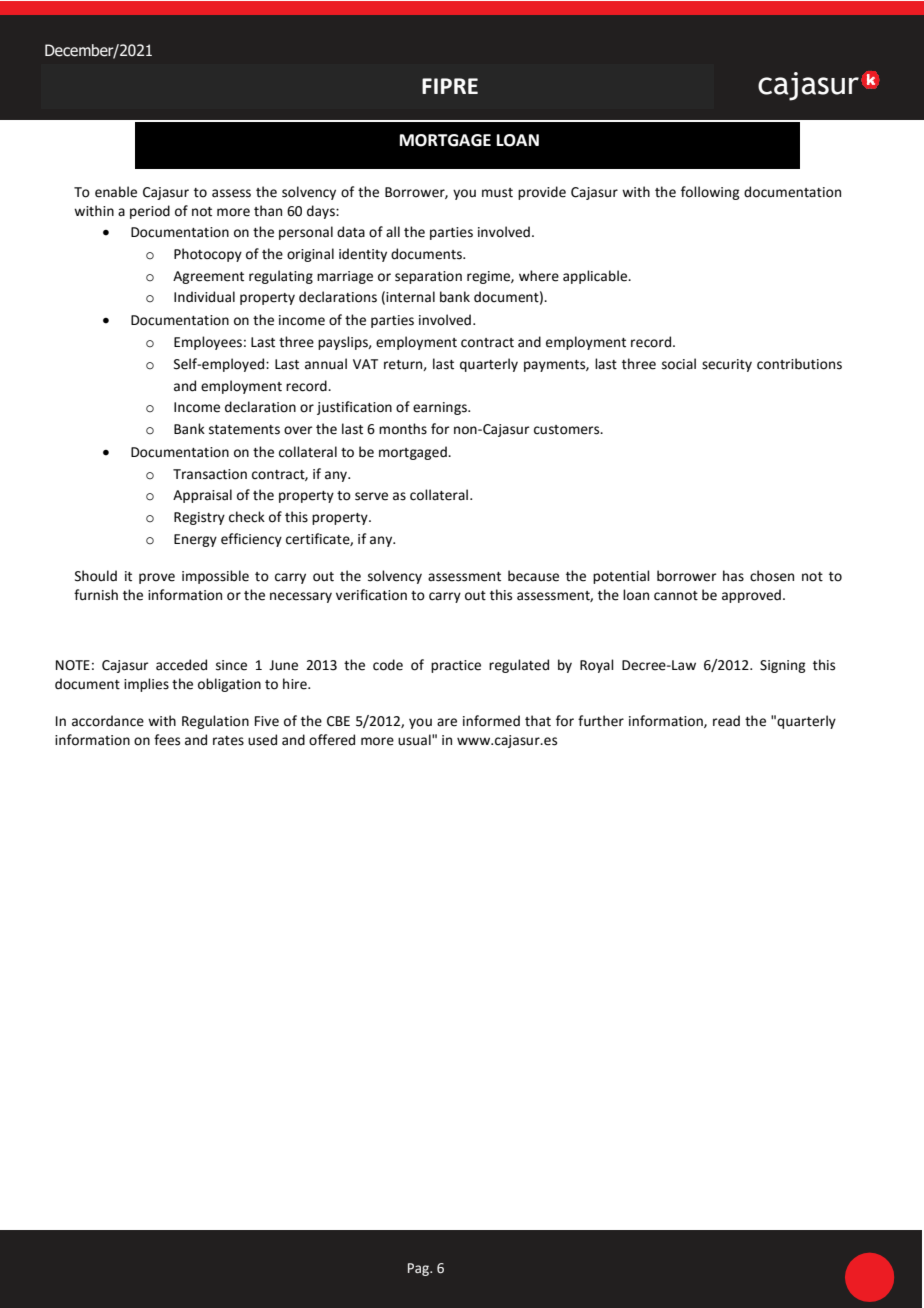 The height and width of the screenshot is (1308, 924). Describe the element at coordinates (199, 518) in the screenshot. I see `Registry` at that location.
